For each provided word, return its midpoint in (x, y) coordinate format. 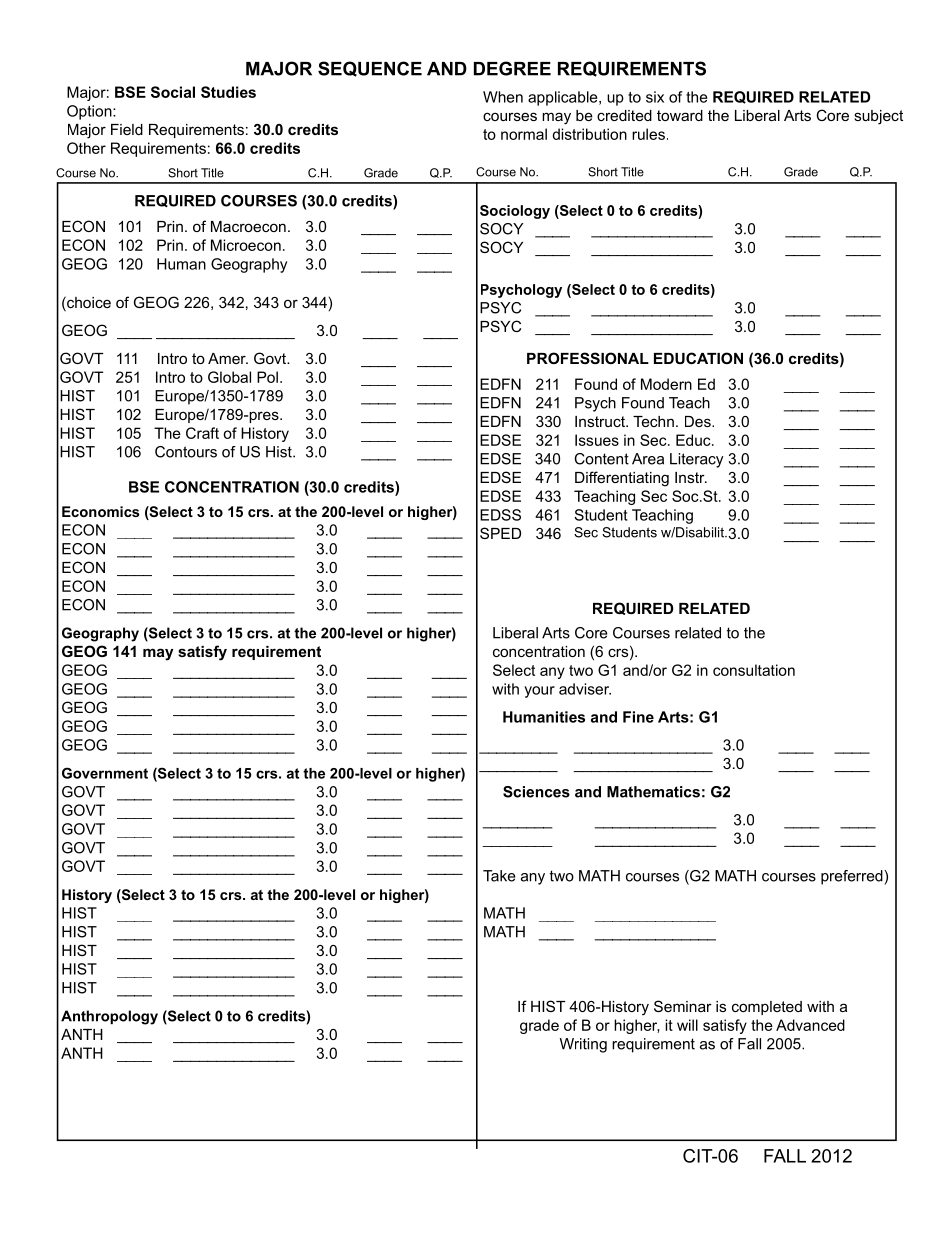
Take (499, 876)
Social (173, 92)
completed (767, 1008)
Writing (583, 1045)
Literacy (697, 460)
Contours (186, 452)
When (503, 97)
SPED (500, 533)
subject (878, 117)
